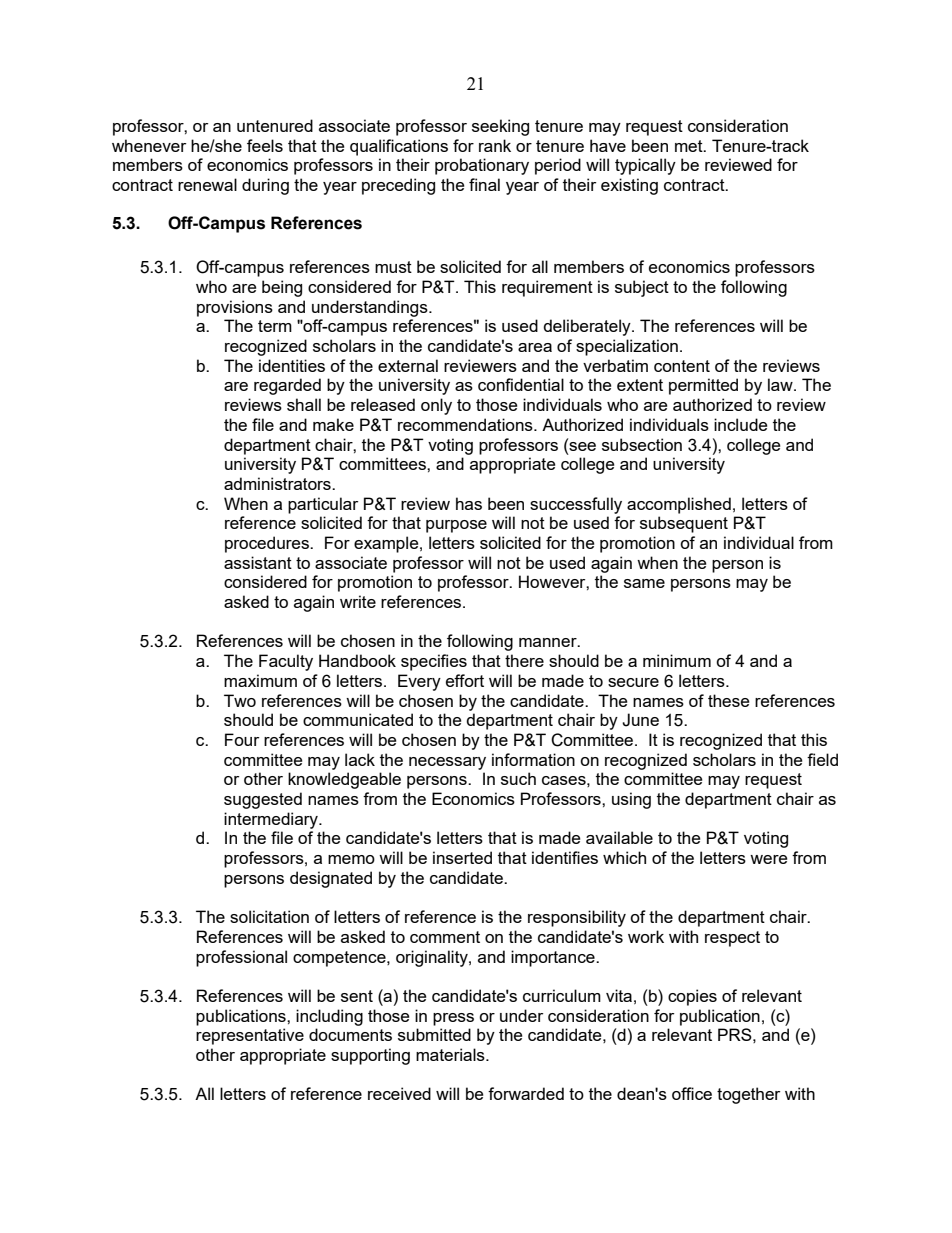  What do you see at coordinates (740, 424) in the screenshot?
I see `include` at bounding box center [740, 424].
